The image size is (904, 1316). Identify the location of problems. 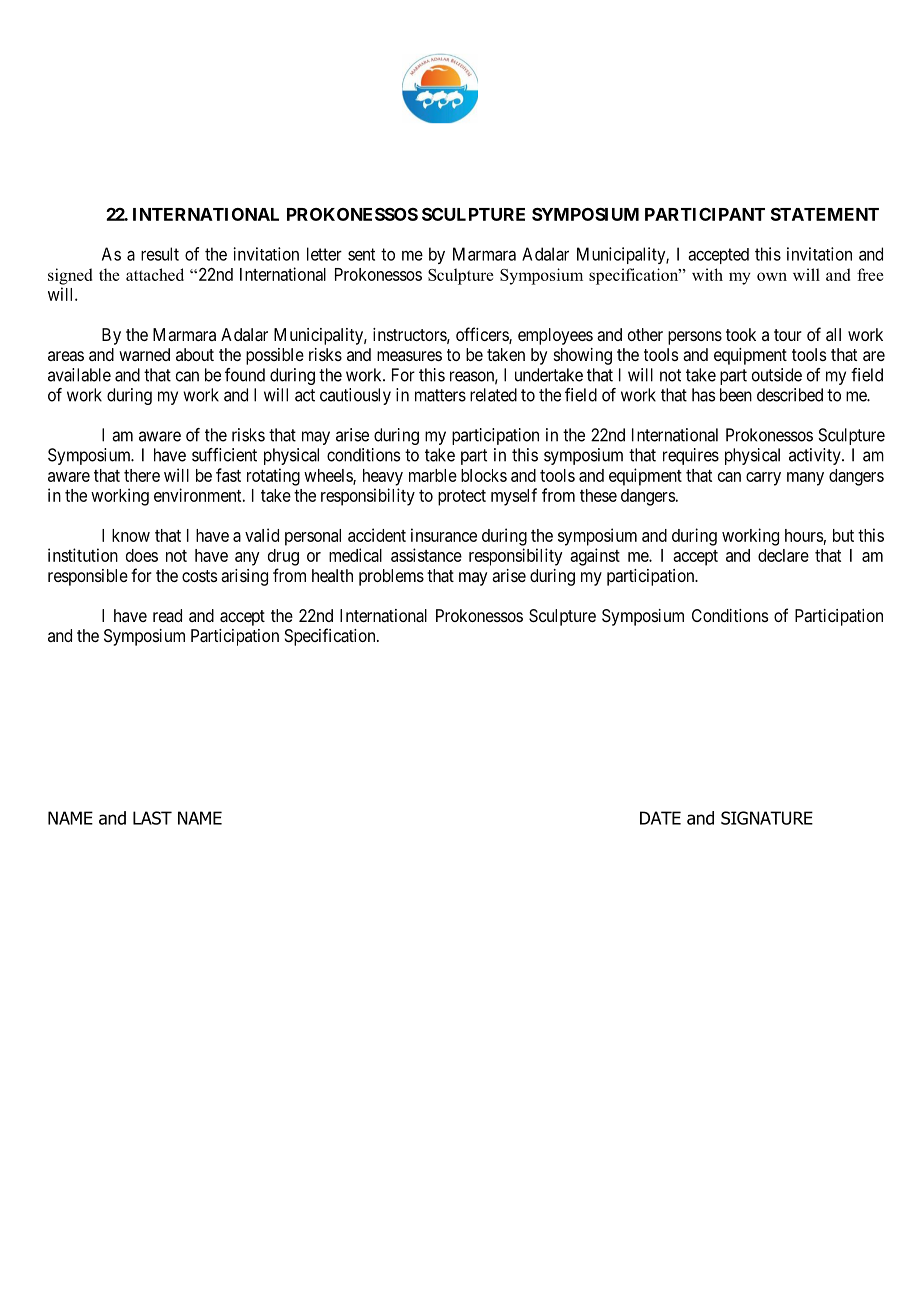
(391, 577).
